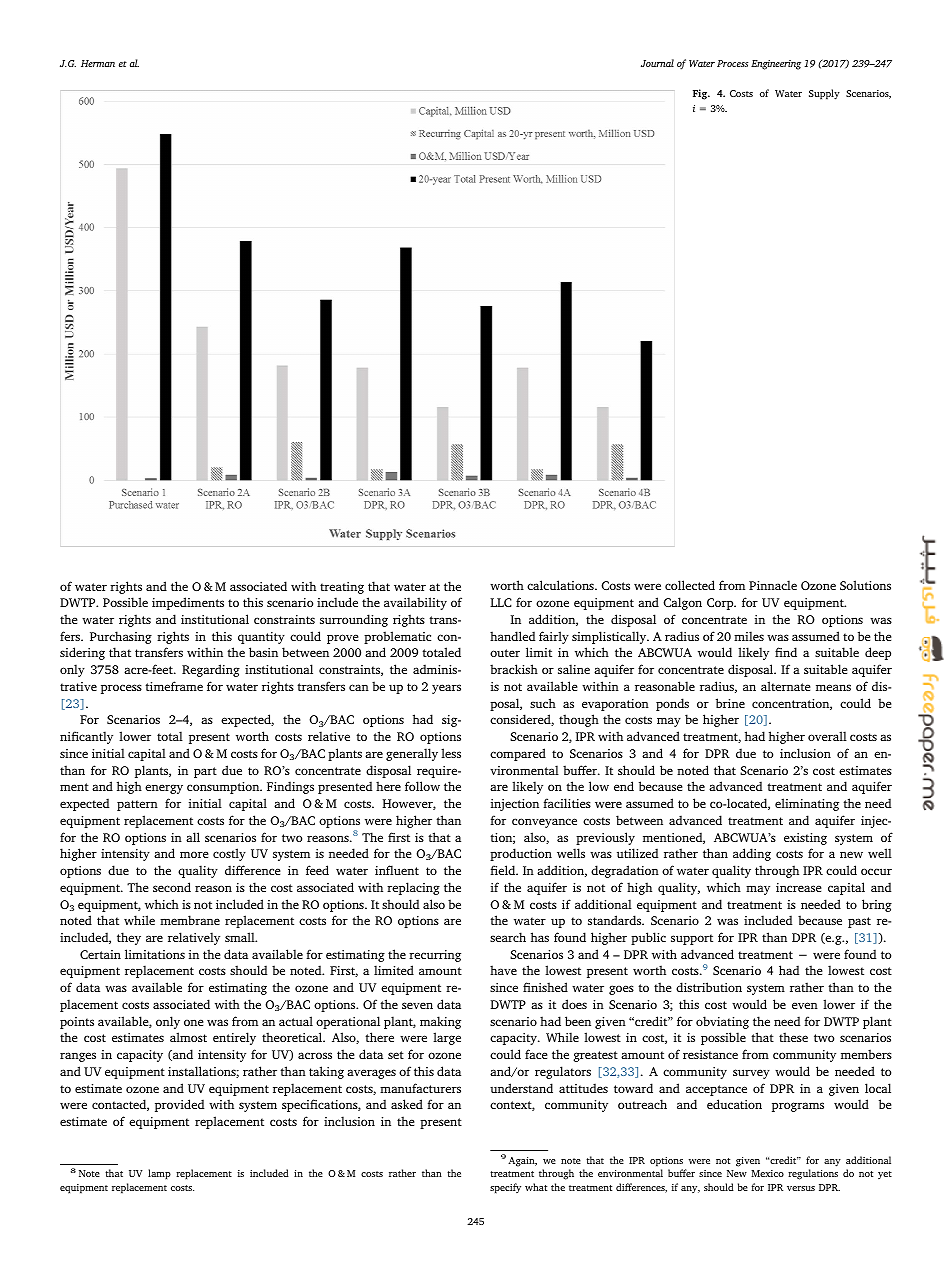  What do you see at coordinates (824, 94) in the screenshot?
I see `Supply` at bounding box center [824, 94].
